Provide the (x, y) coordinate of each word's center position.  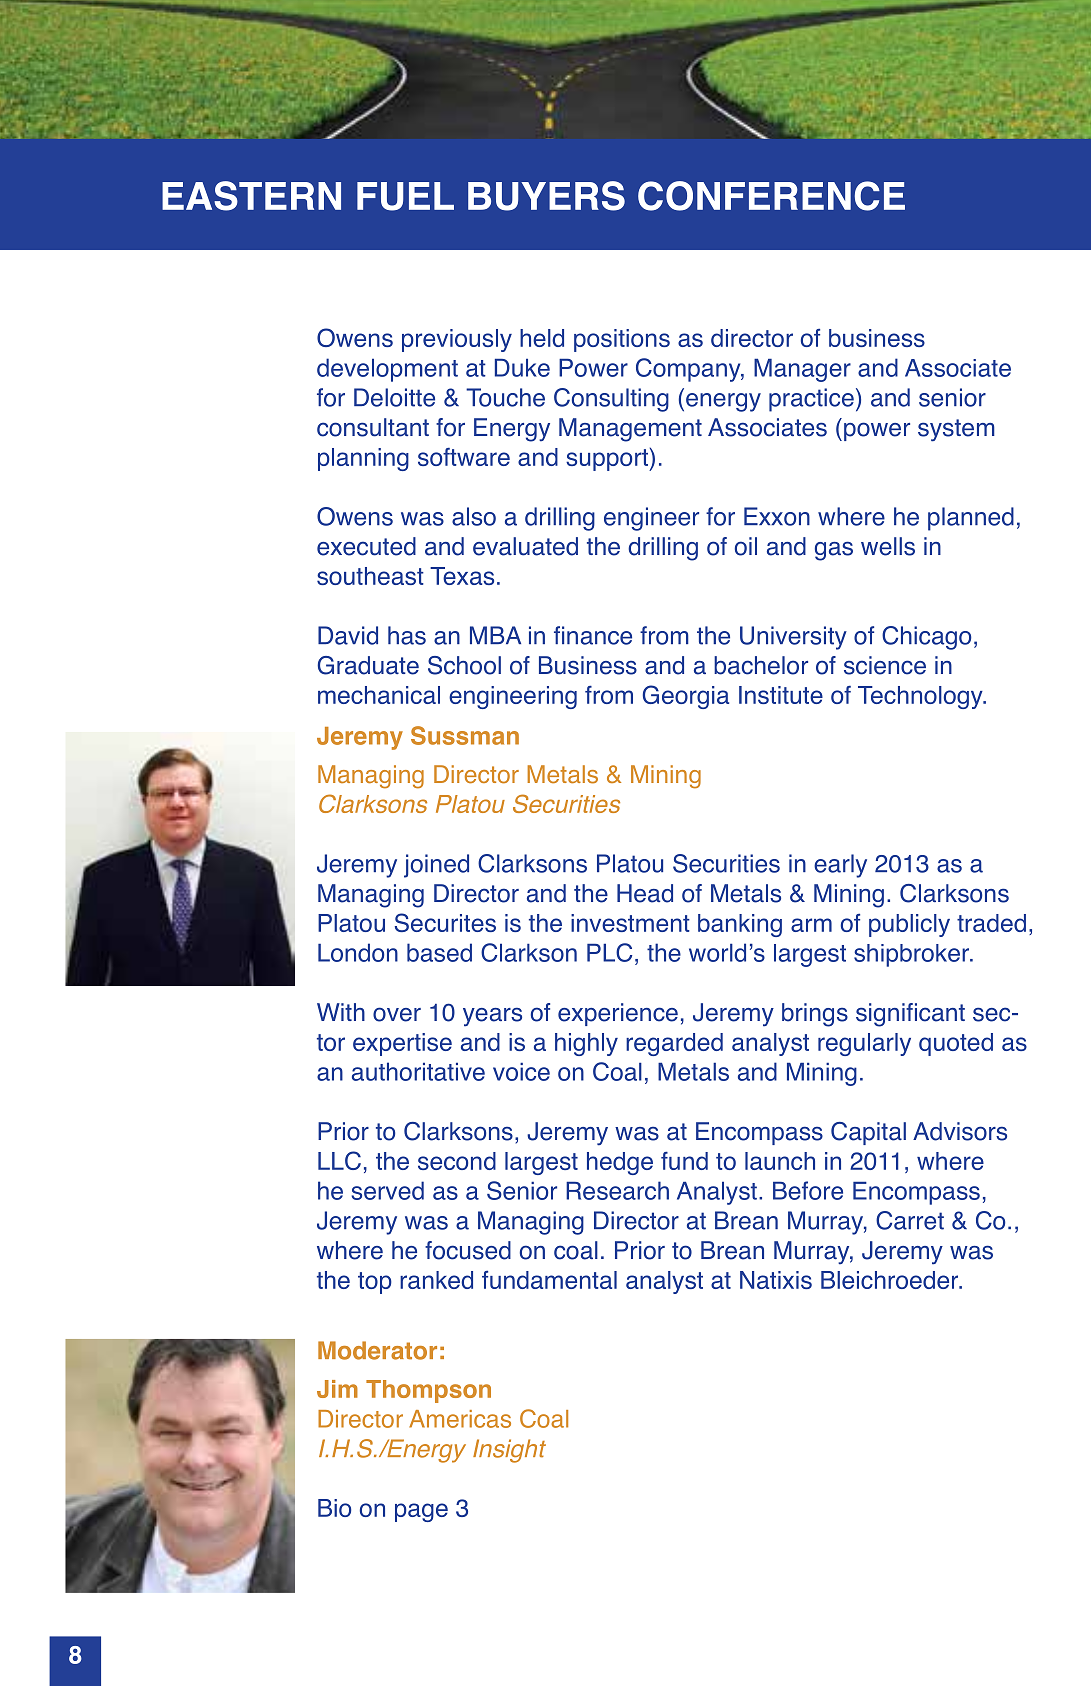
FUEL (405, 196)
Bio (334, 1508)
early (840, 866)
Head (645, 893)
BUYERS (546, 196)
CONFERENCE (771, 196)
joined (436, 866)
